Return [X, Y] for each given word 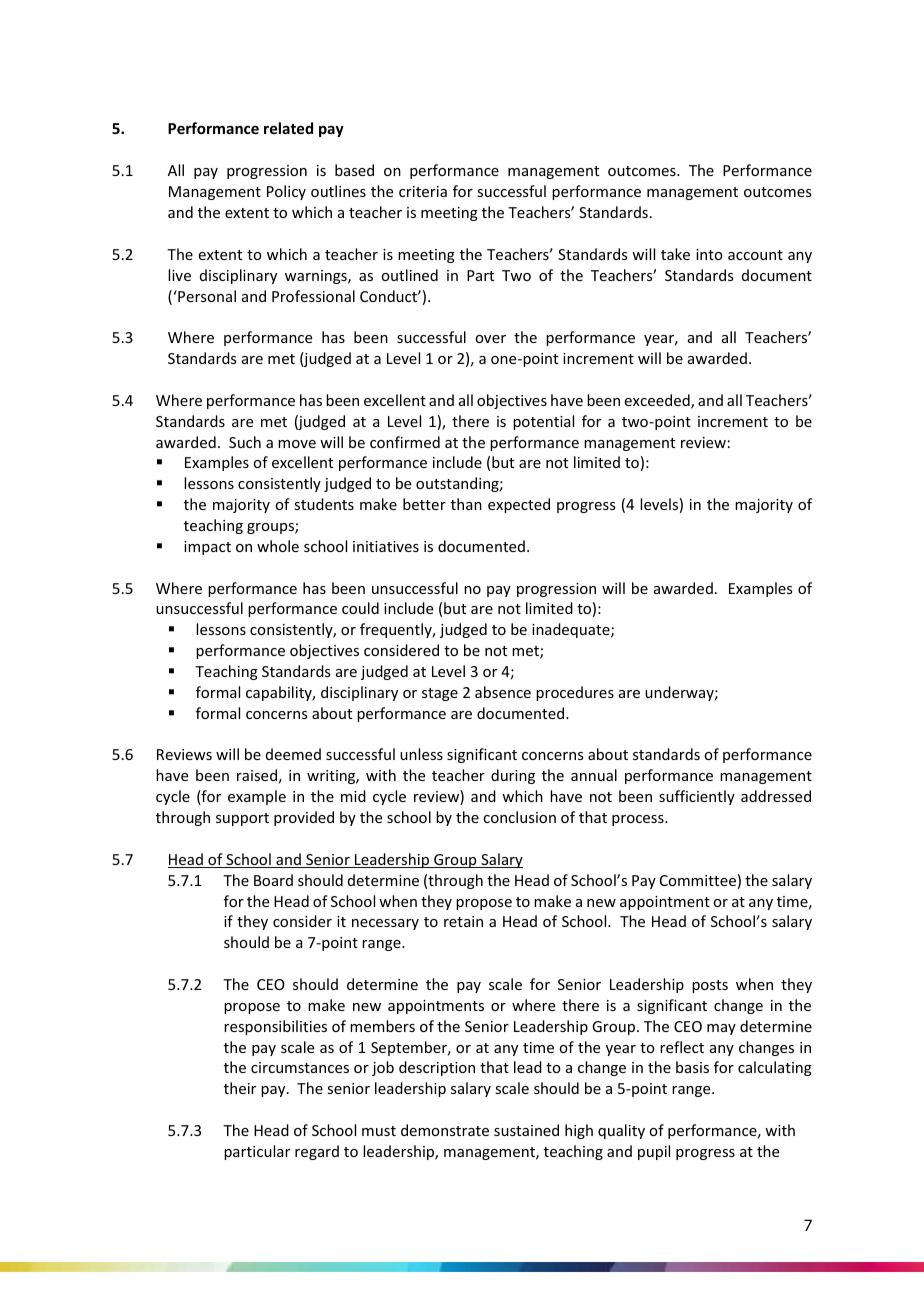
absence [503, 692]
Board [273, 880]
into [709, 254]
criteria [423, 191]
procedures [575, 693]
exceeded [658, 401]
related [288, 128]
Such [245, 442]
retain [463, 921]
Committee [698, 880]
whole [278, 546]
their [240, 1088]
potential [543, 422]
